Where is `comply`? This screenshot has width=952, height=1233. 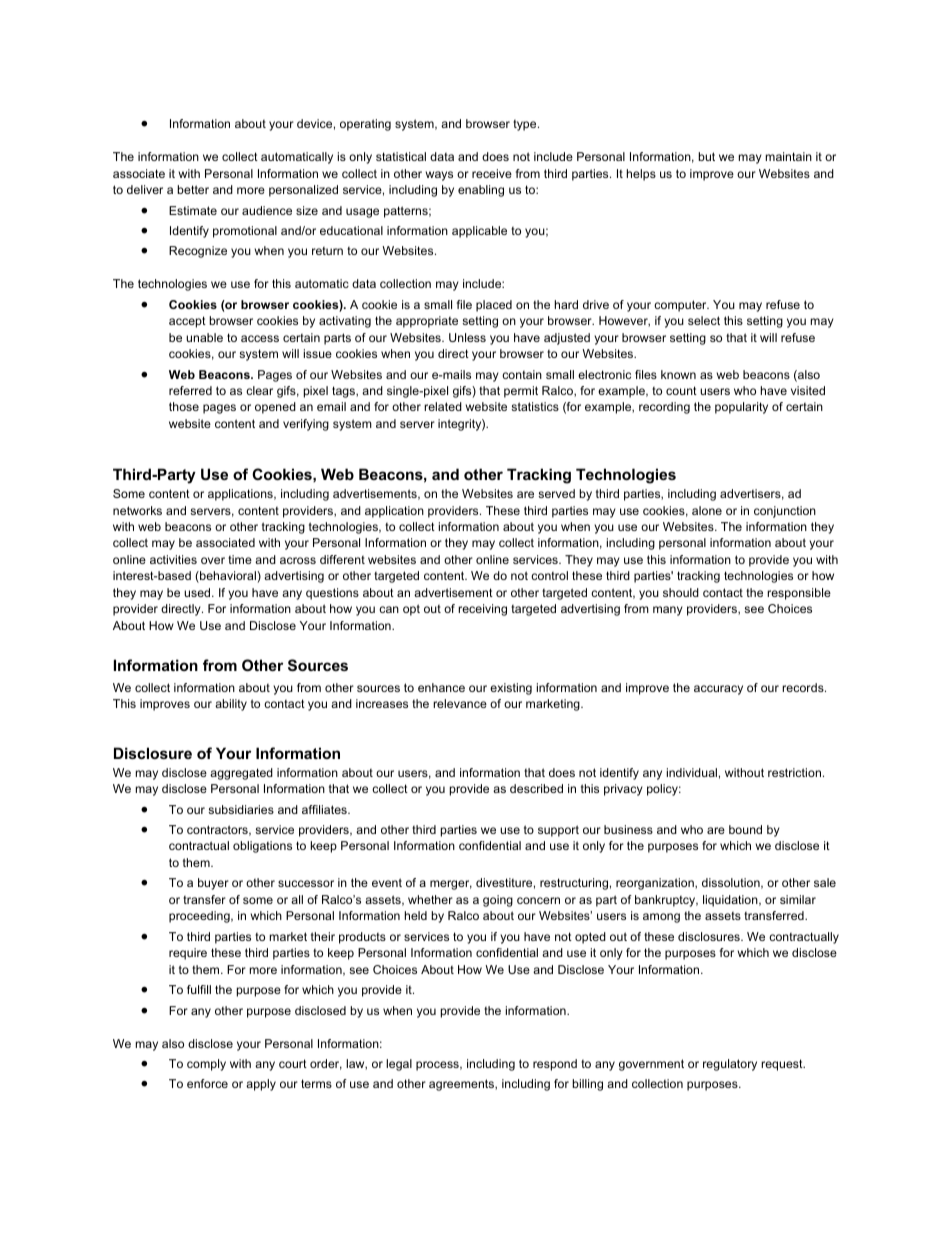
comply is located at coordinates (206, 1065).
